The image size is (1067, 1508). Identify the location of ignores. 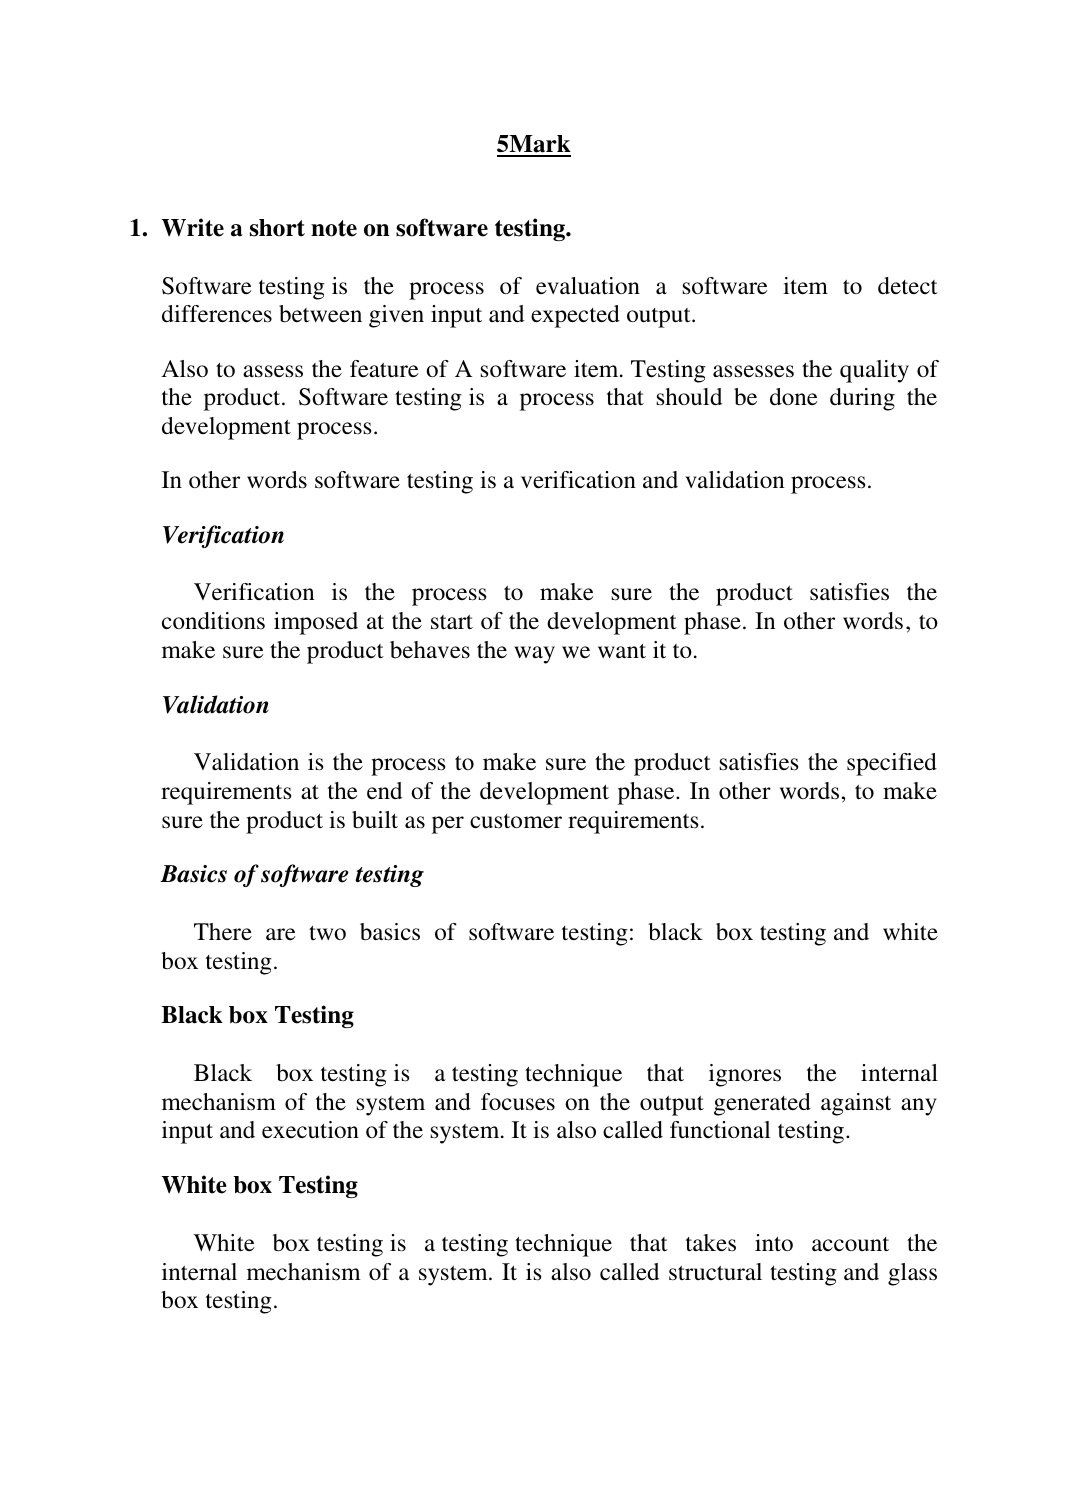
(745, 1075).
